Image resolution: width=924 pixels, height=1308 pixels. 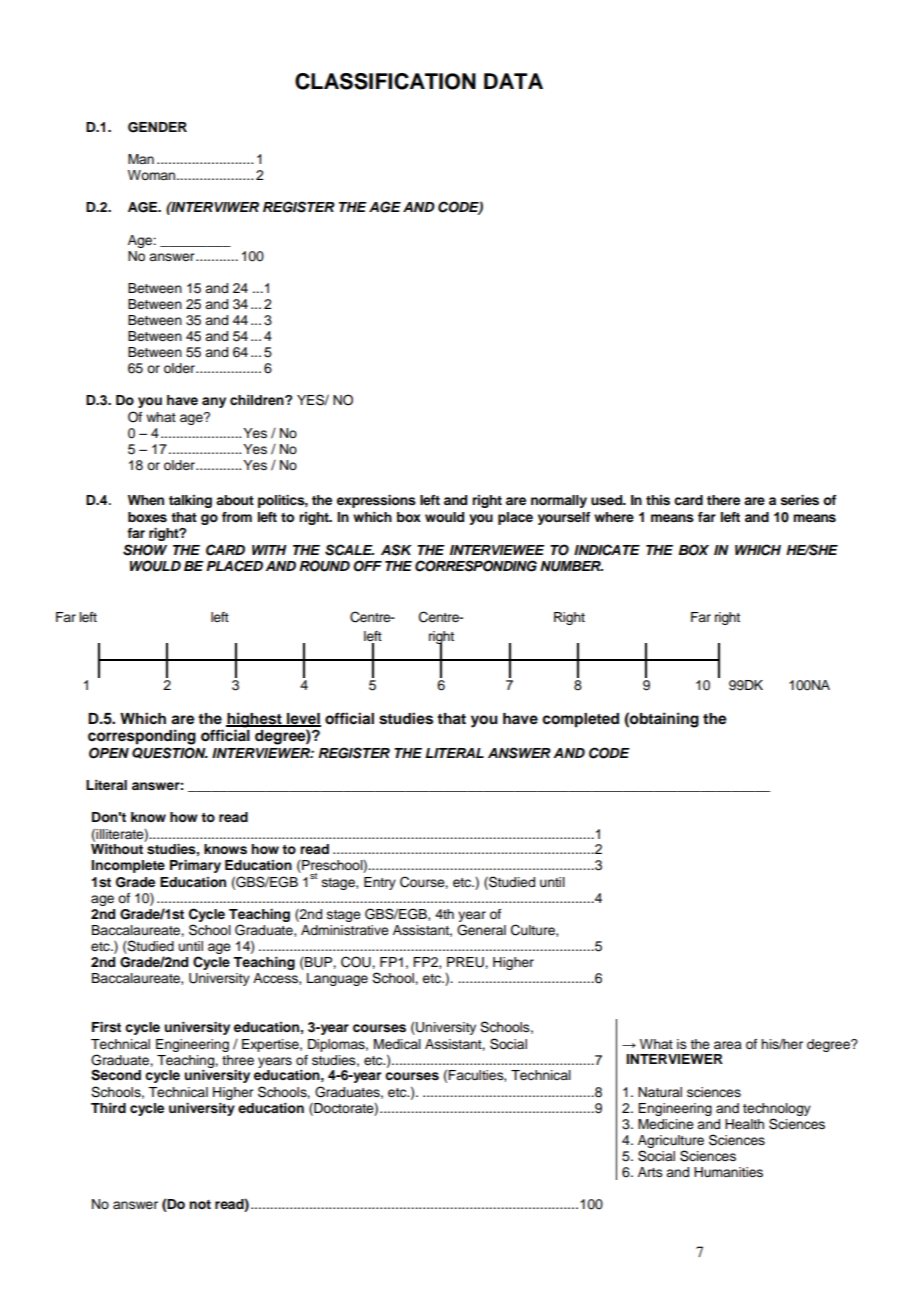 What do you see at coordinates (195, 866) in the screenshot?
I see `Primary` at bounding box center [195, 866].
